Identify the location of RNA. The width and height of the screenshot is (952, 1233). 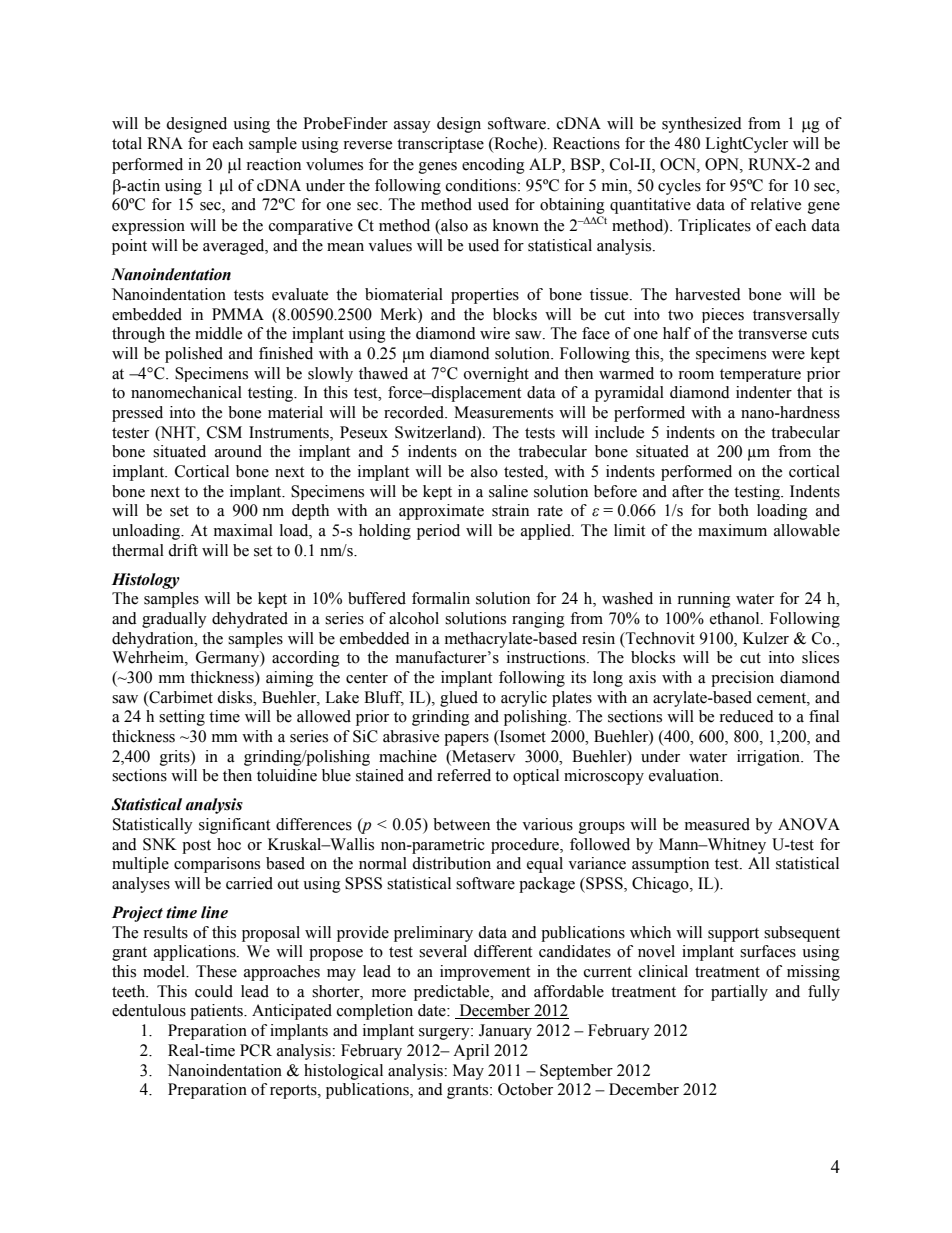
(165, 143).
